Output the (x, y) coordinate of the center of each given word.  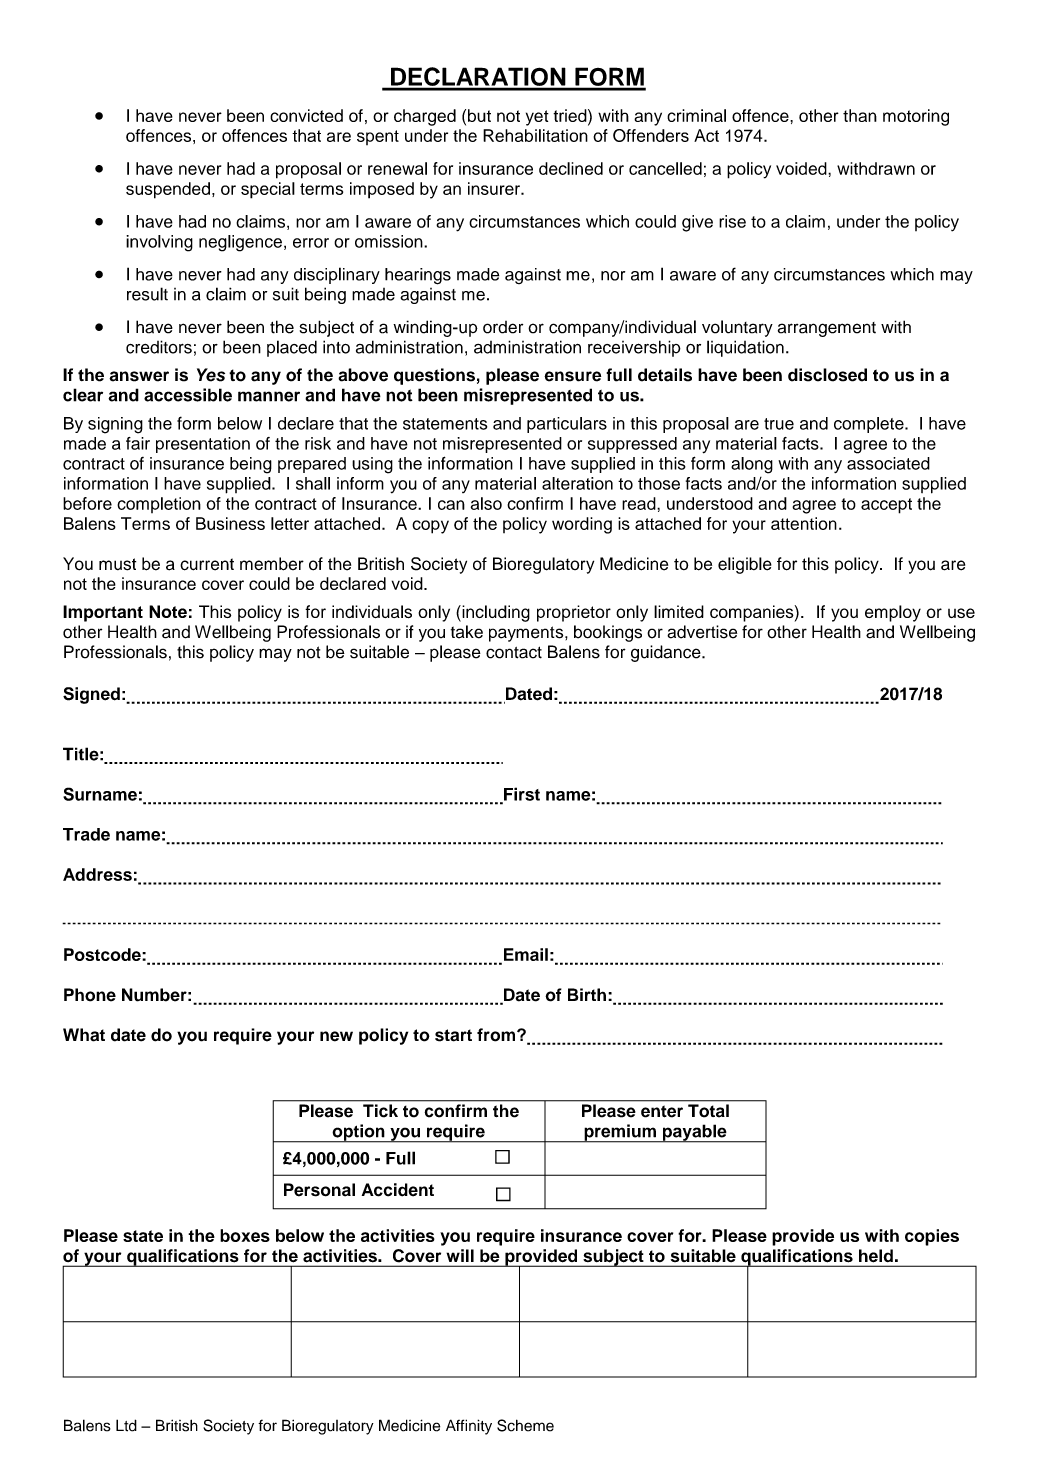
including (495, 613)
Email (526, 954)
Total (708, 1110)
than (860, 115)
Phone (90, 995)
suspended (168, 190)
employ (893, 613)
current (207, 564)
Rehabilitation (535, 135)
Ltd (126, 1425)
